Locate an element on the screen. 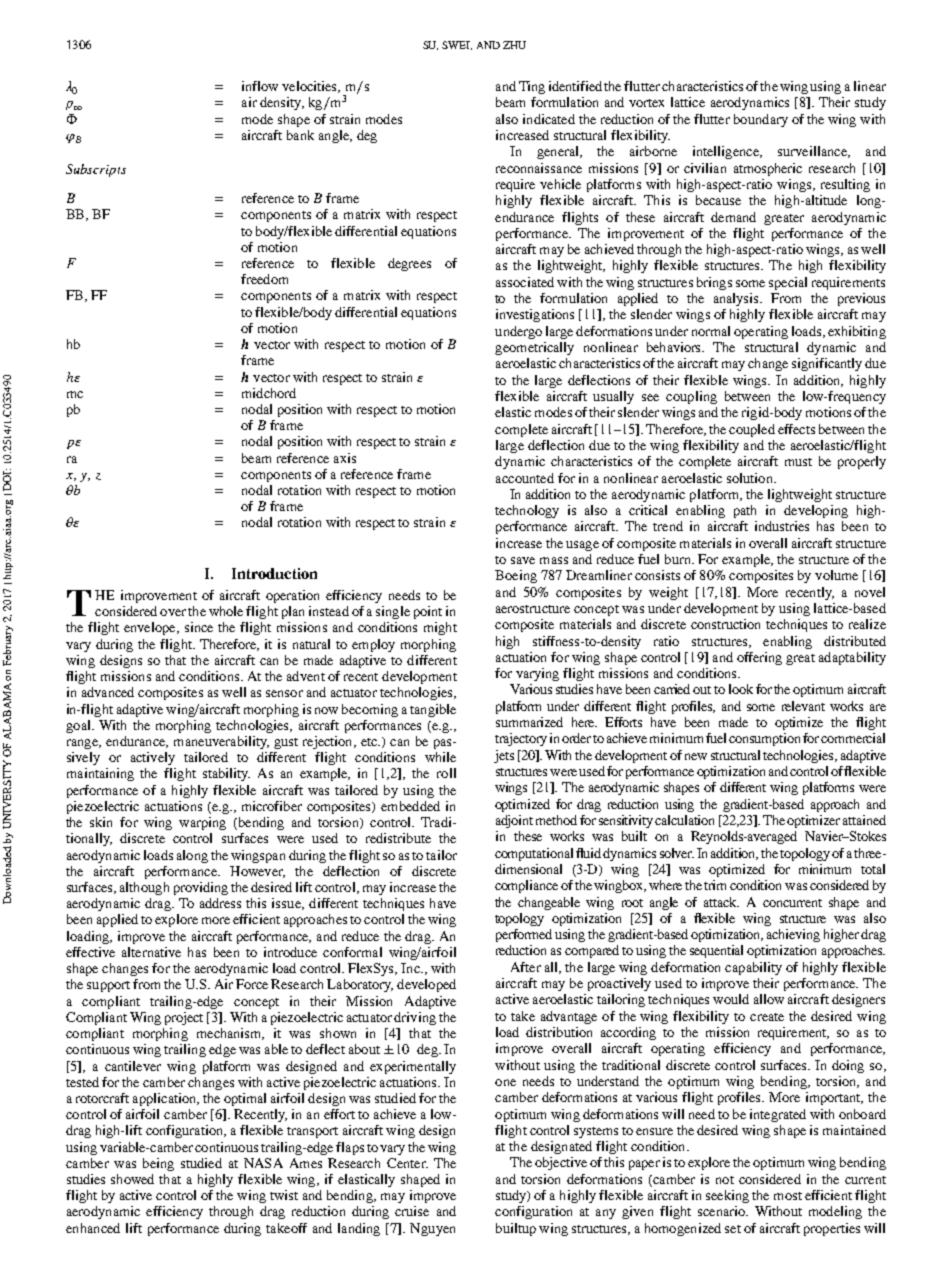 The width and height of the screenshot is (952, 1275). offering is located at coordinates (759, 658).
